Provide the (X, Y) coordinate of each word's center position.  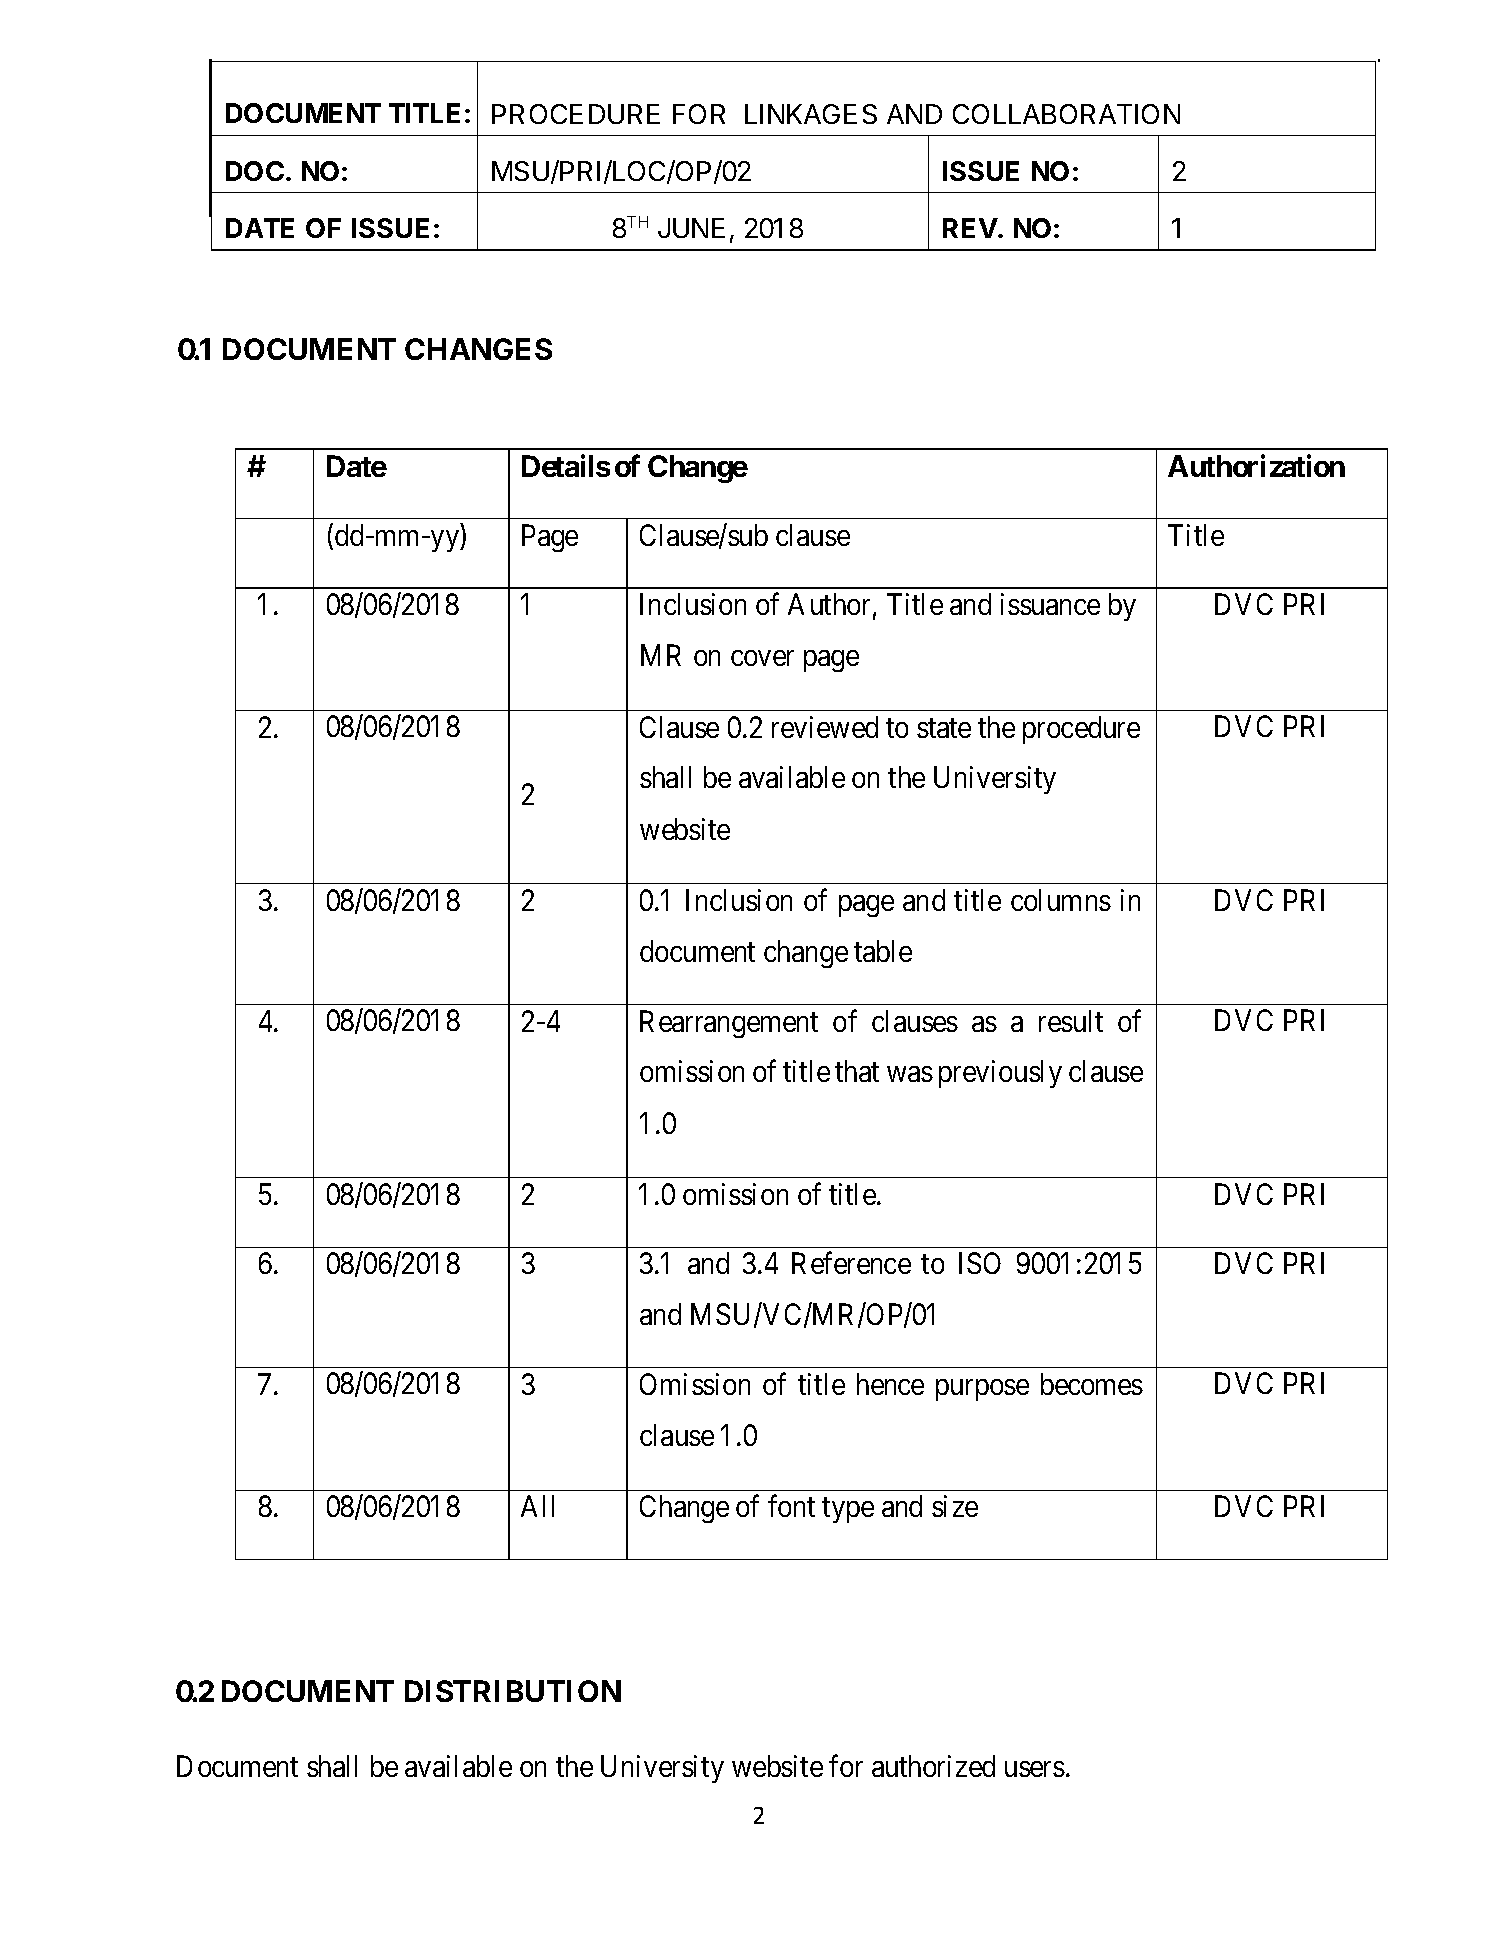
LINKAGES (811, 114)
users (1035, 1769)
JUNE (691, 228)
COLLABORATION (1066, 114)
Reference (851, 1263)
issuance (1050, 604)
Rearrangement (729, 1024)
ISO (980, 1263)
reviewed (825, 727)
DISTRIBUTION (513, 1691)
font (791, 1506)
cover (762, 658)
